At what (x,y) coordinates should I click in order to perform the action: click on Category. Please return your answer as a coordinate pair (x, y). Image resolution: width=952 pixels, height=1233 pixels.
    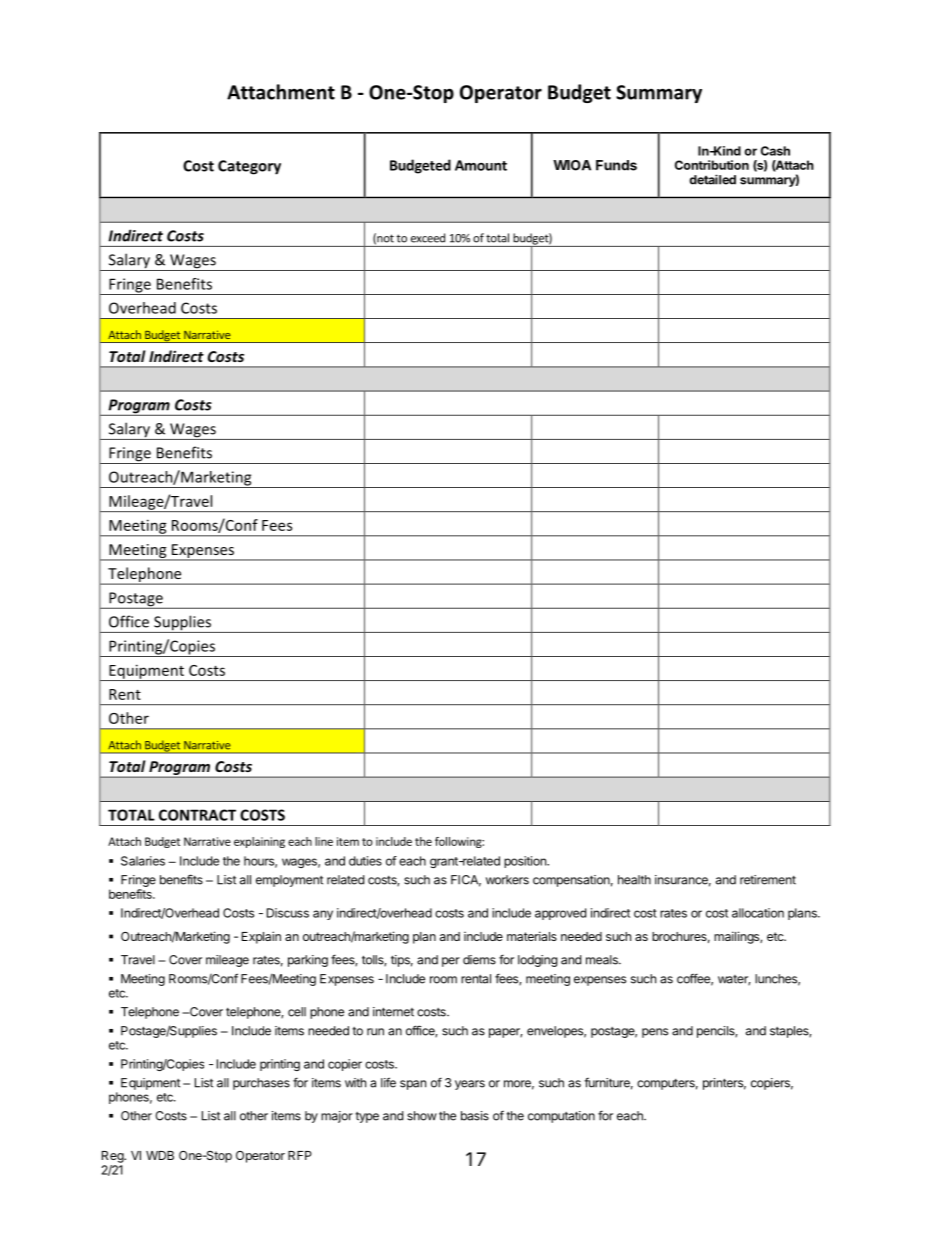
    Looking at the image, I should click on (249, 167).
